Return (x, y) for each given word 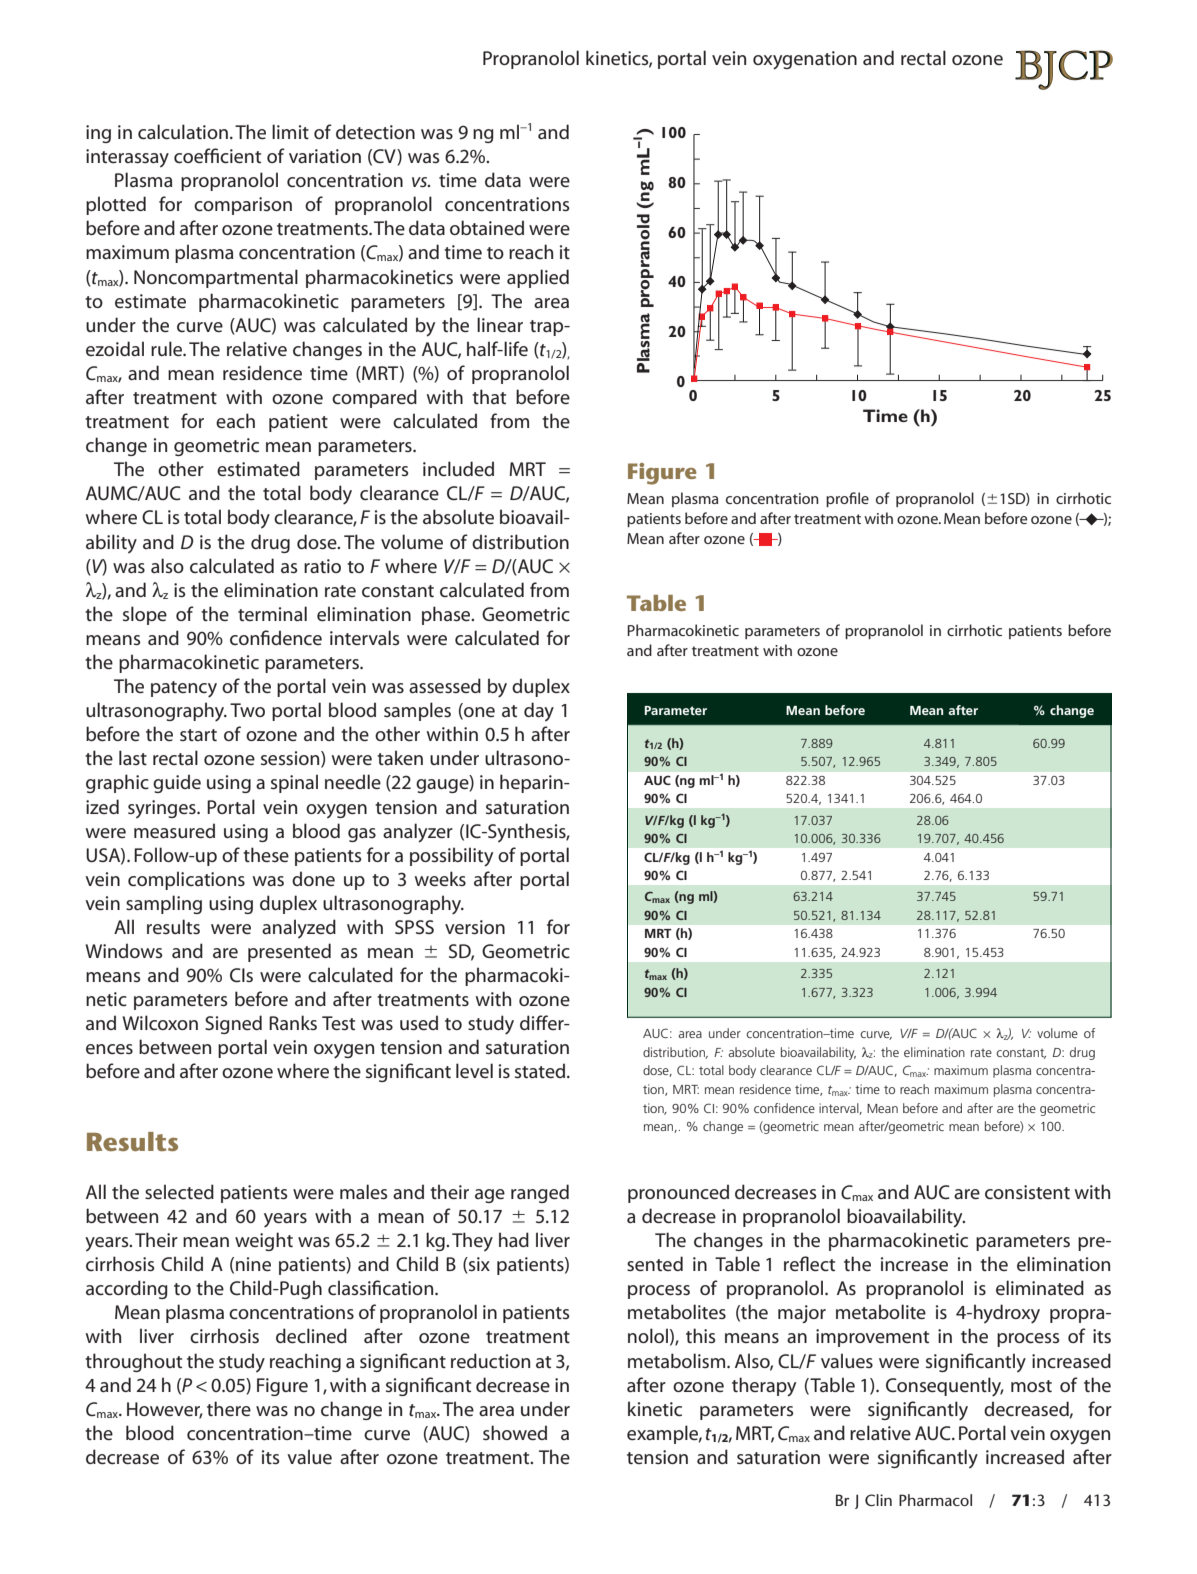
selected (179, 1192)
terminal (272, 613)
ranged (540, 1193)
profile (847, 499)
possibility (451, 857)
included (458, 469)
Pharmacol (935, 1500)
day (539, 712)
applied (538, 278)
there (229, 1408)
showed (515, 1432)
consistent (1027, 1192)
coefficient (217, 156)
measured (174, 830)
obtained (487, 227)
